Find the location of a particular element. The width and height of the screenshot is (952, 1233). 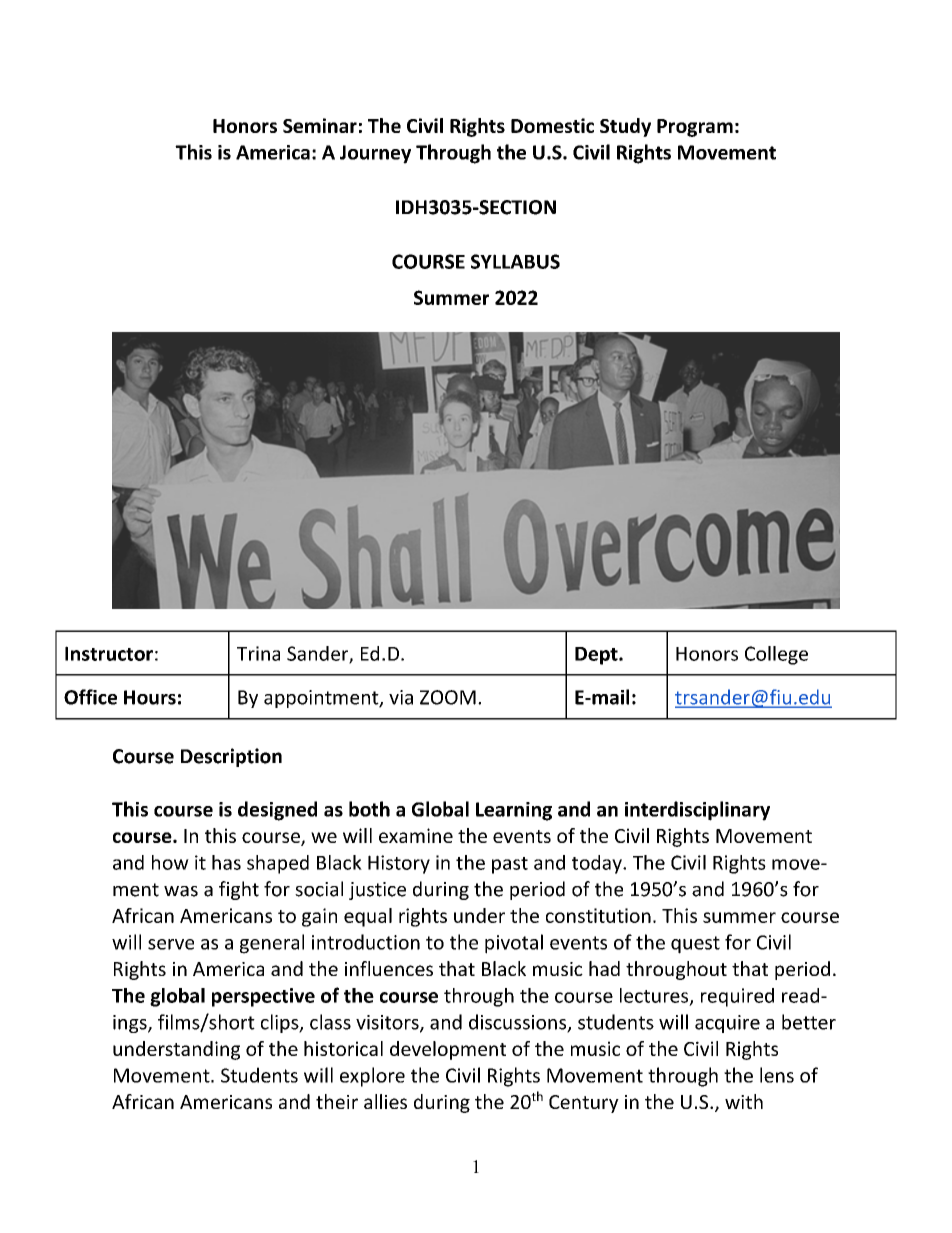

perspective is located at coordinates (263, 997).
